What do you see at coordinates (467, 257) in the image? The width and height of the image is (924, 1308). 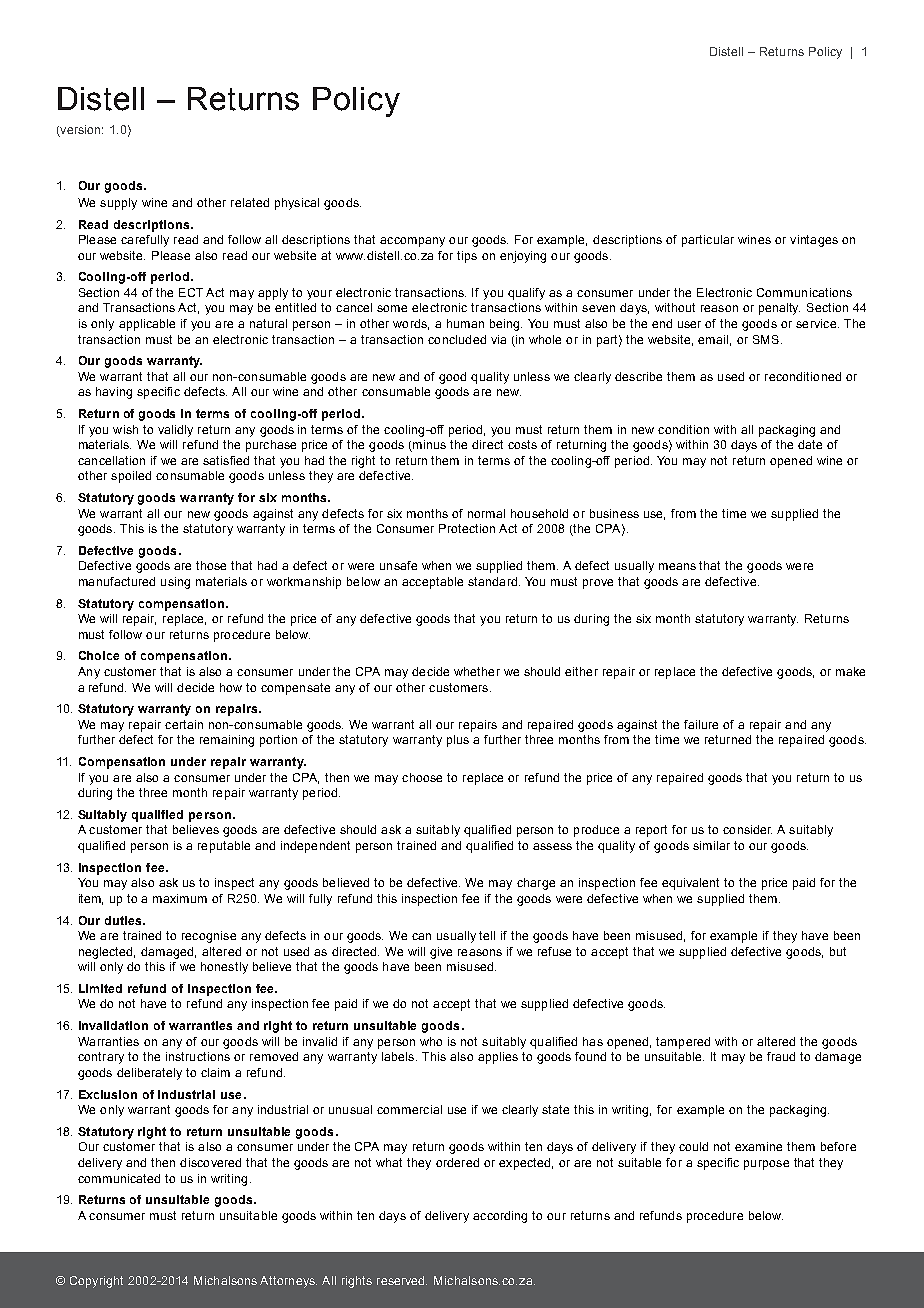 I see `tips` at bounding box center [467, 257].
